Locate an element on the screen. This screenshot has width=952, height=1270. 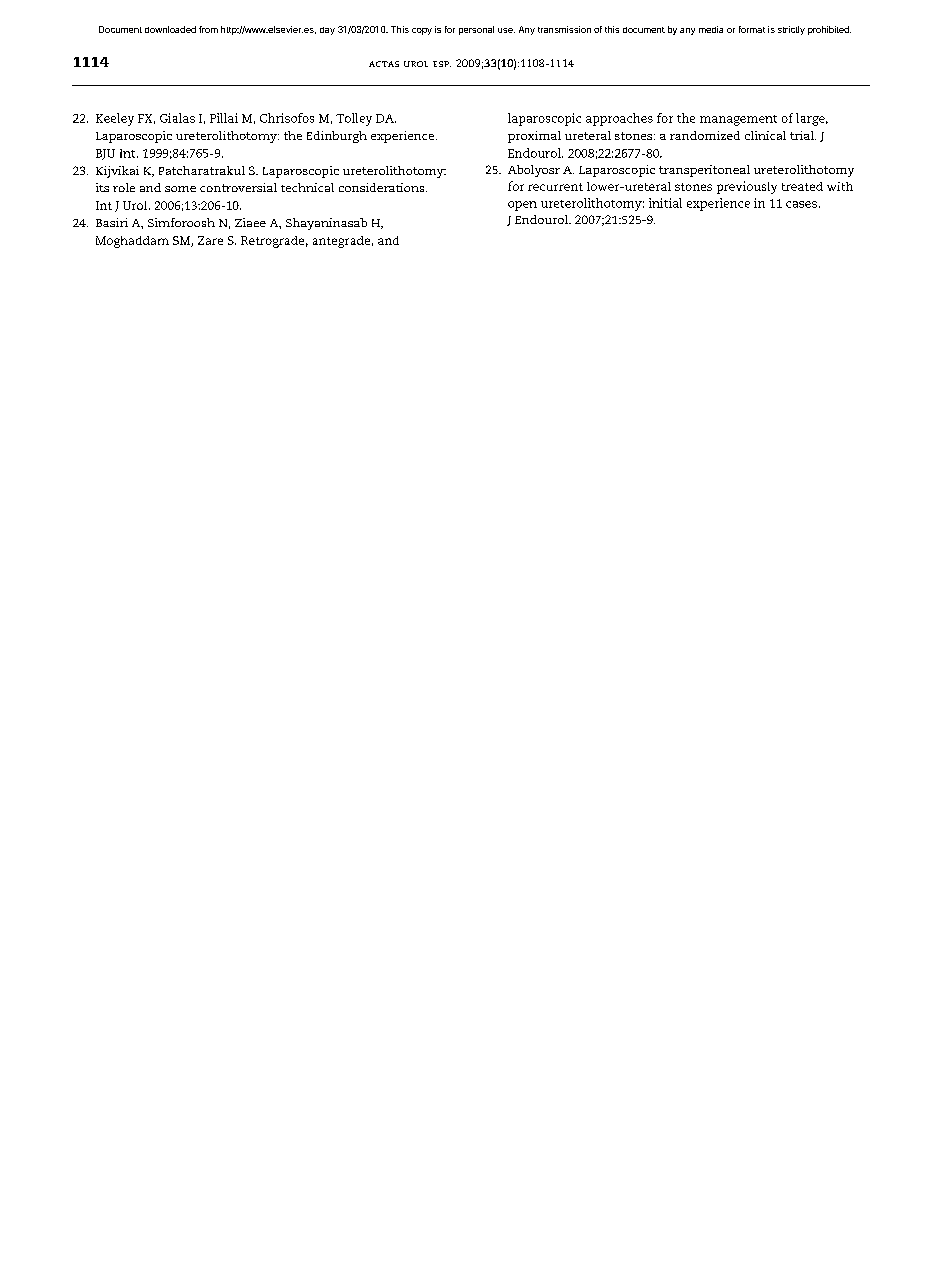
cases is located at coordinates (801, 204).
